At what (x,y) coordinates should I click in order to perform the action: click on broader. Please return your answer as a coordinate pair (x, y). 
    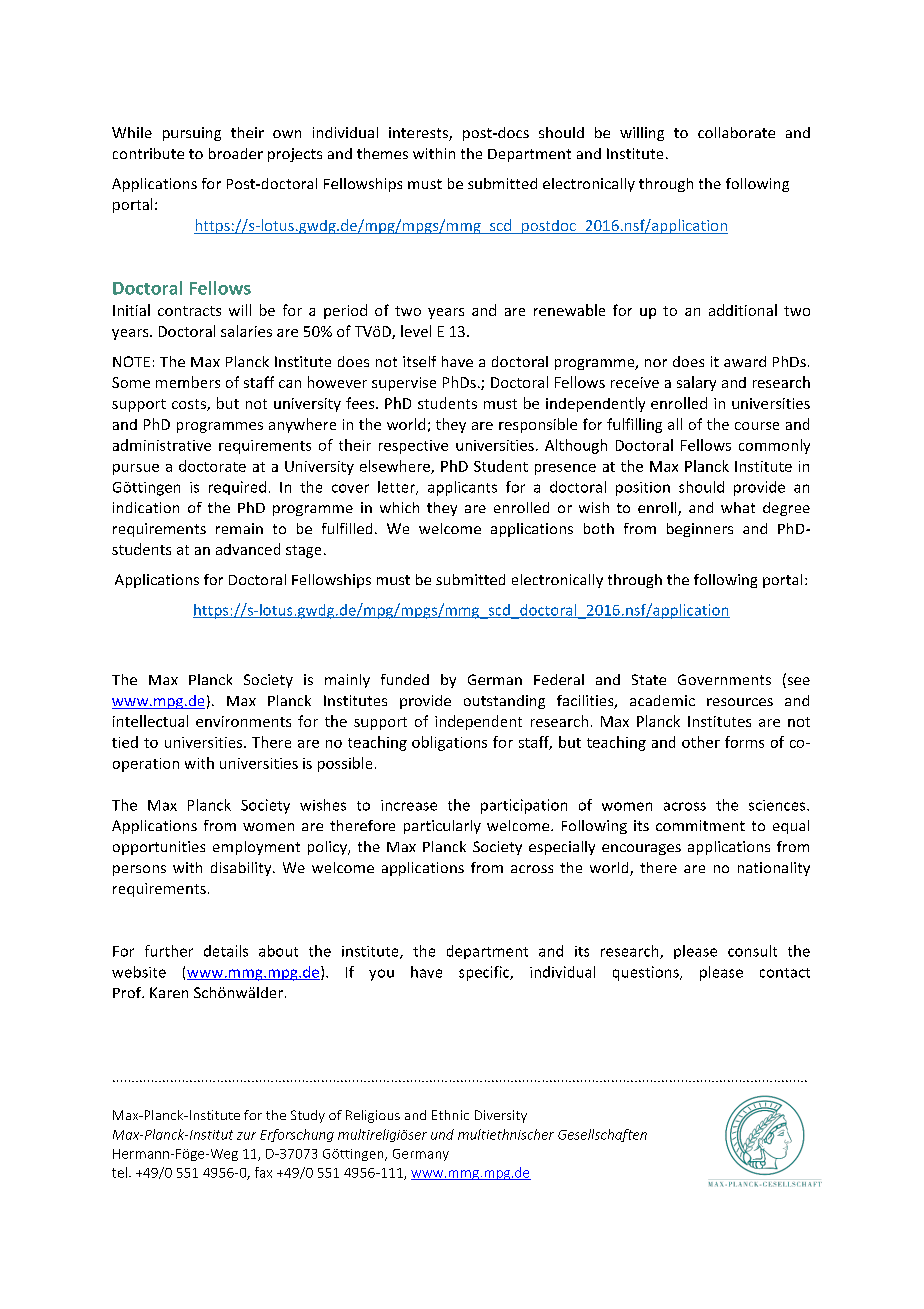
    Looking at the image, I should click on (236, 153).
